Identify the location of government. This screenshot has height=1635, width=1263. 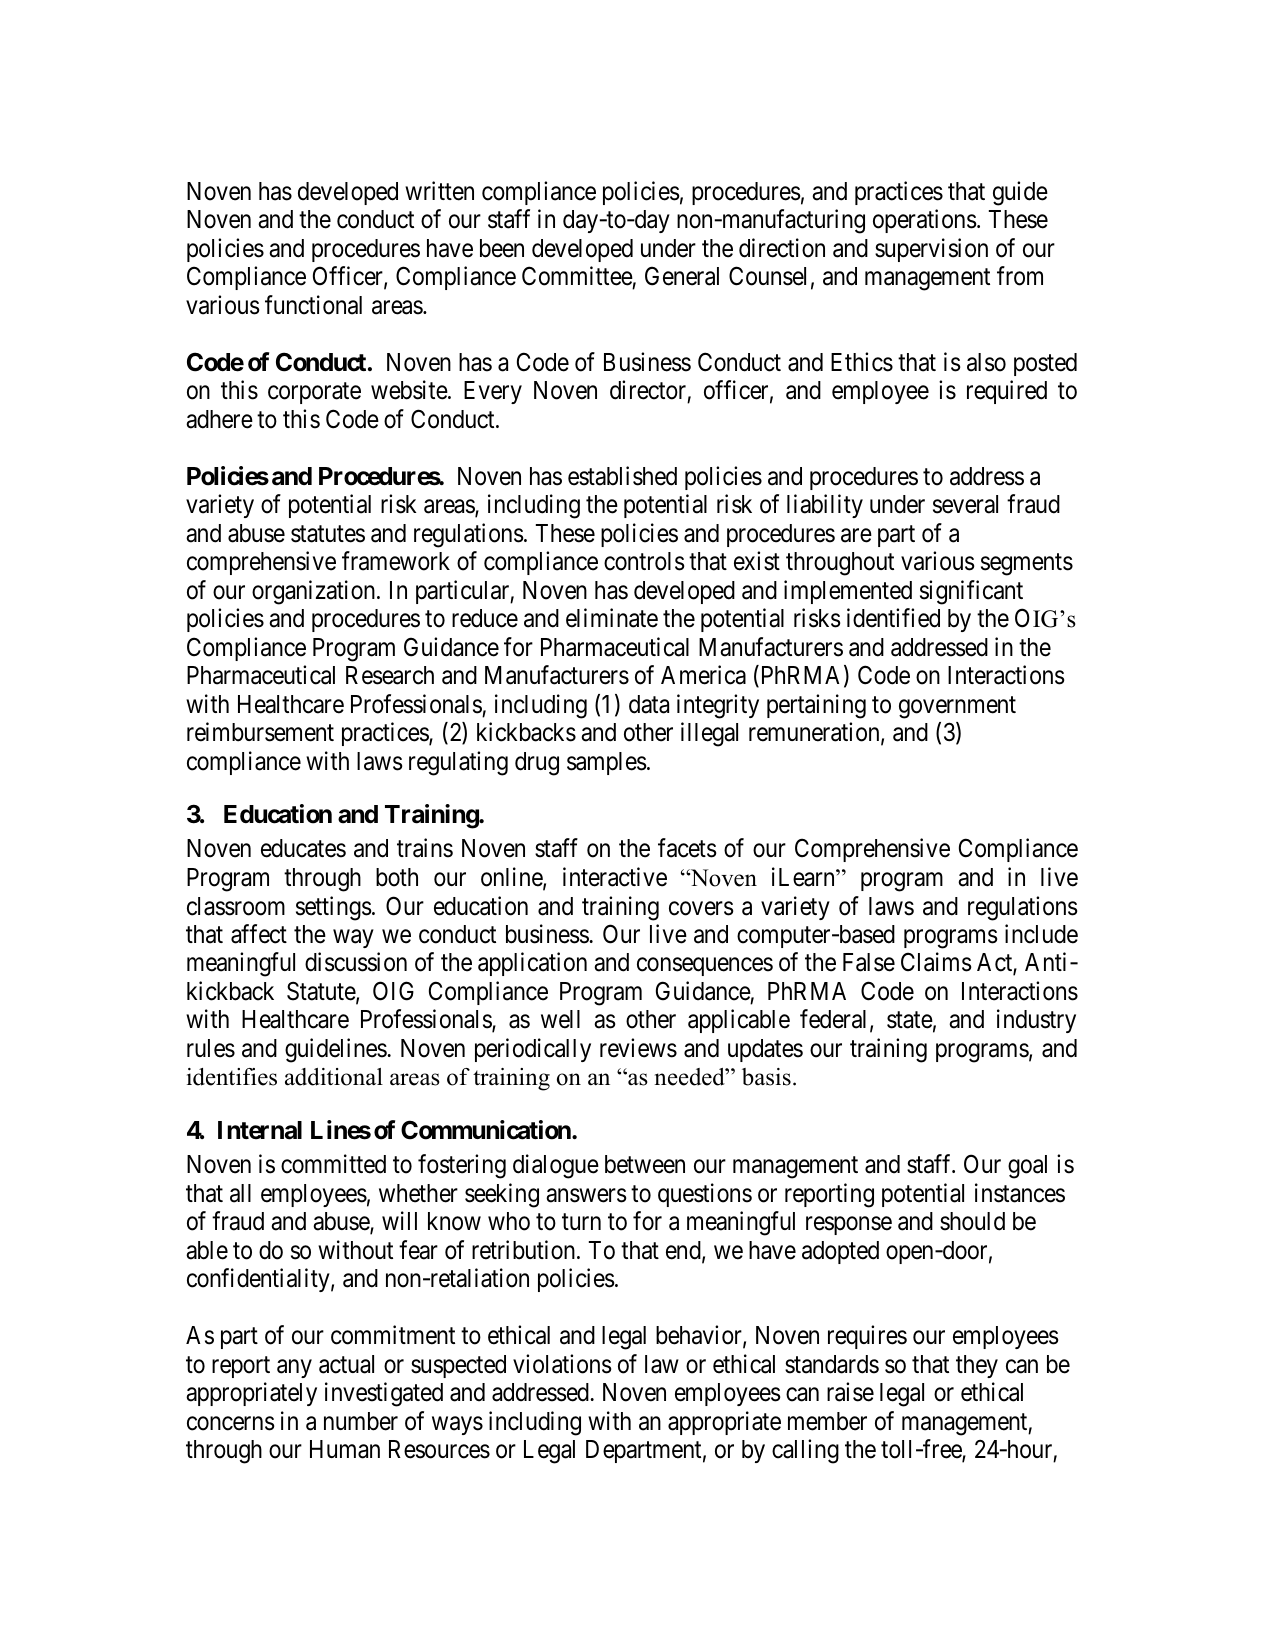
(957, 707).
